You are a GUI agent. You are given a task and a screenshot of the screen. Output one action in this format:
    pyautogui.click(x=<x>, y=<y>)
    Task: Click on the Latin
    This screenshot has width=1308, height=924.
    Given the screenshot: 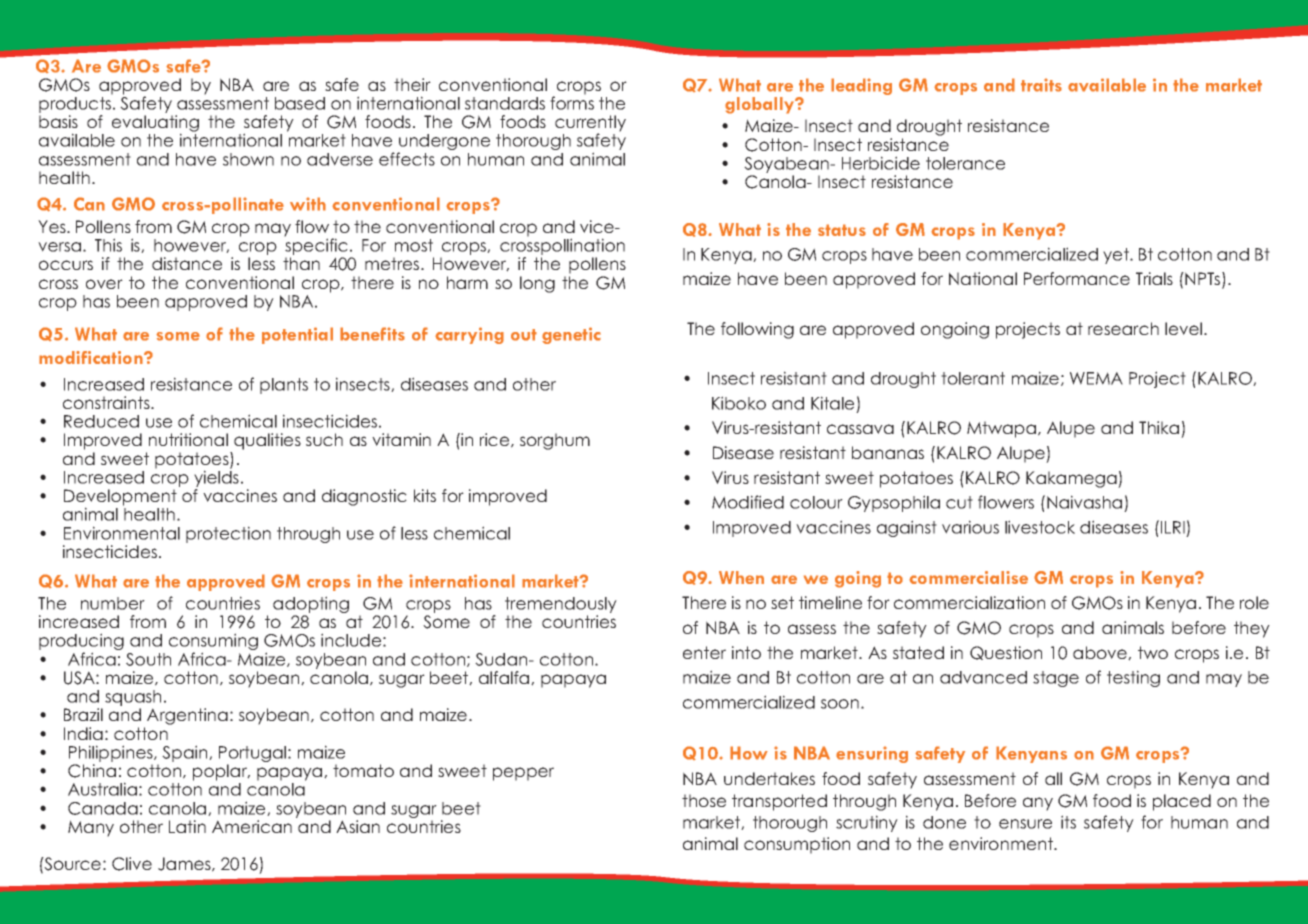 What is the action you would take?
    pyautogui.click(x=187, y=826)
